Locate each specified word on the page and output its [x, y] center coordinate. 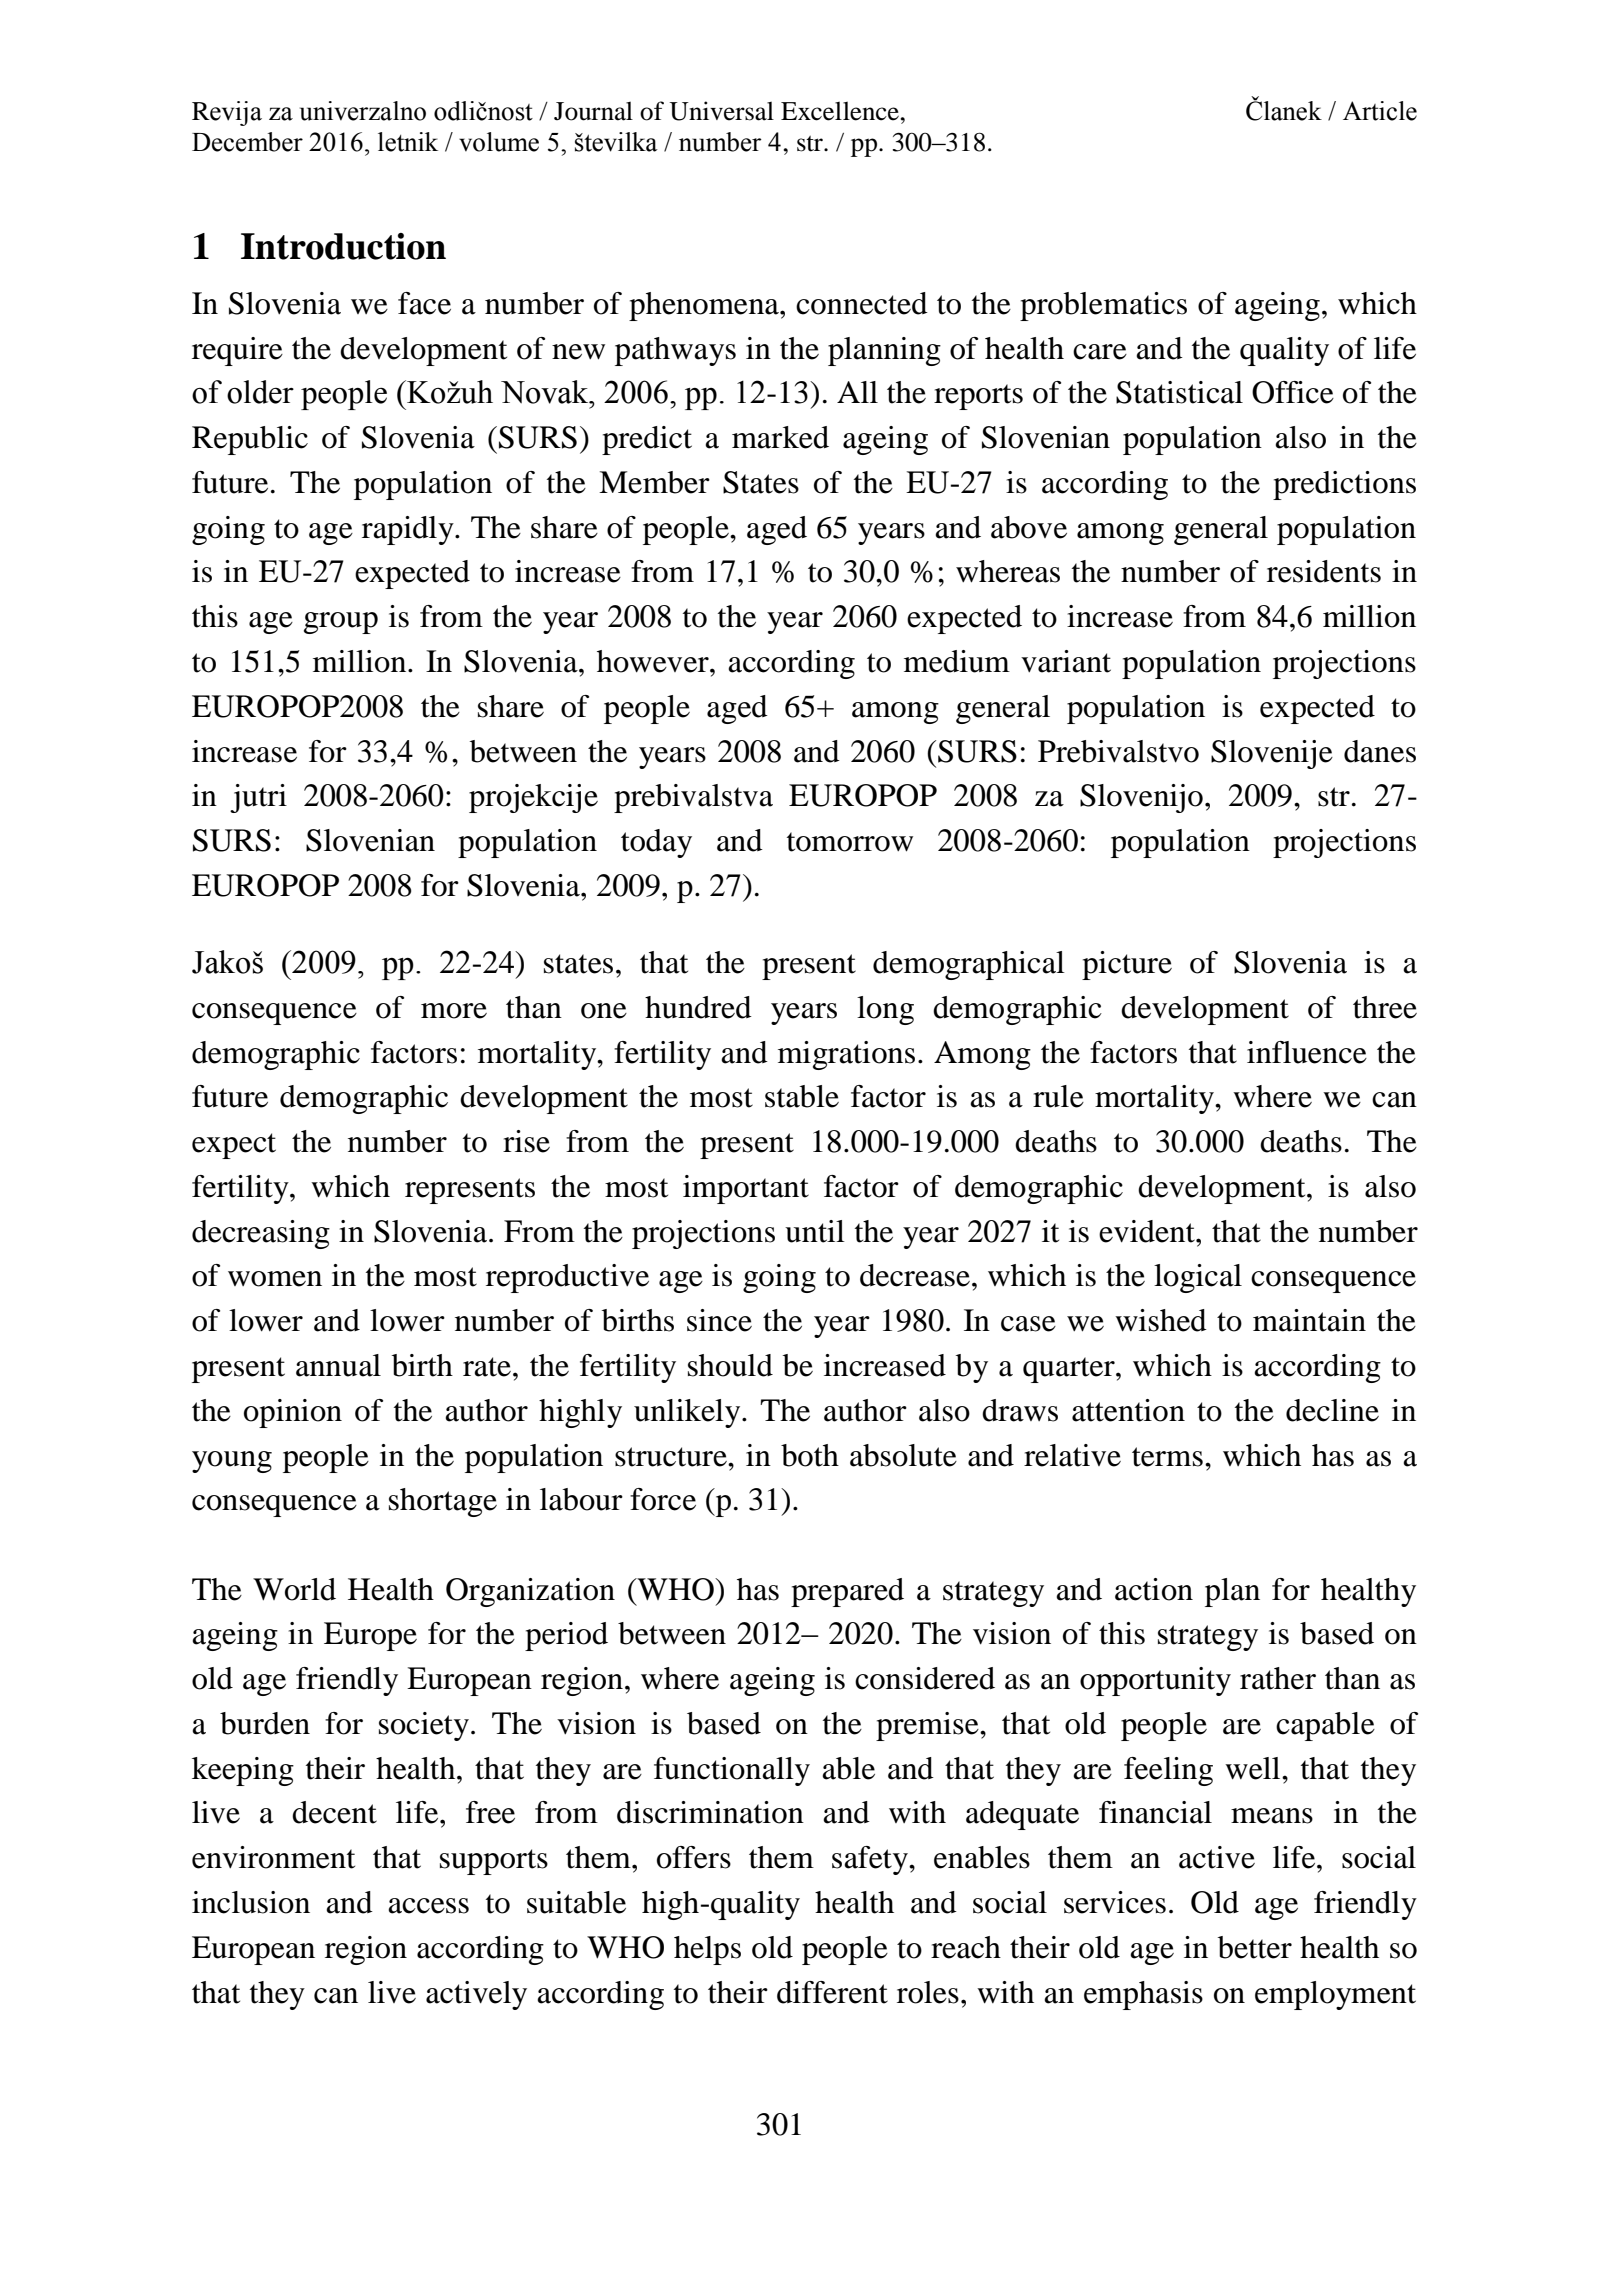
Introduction [343, 246]
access [428, 1906]
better [1255, 1947]
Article [1380, 111]
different [832, 1992]
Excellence [841, 111]
